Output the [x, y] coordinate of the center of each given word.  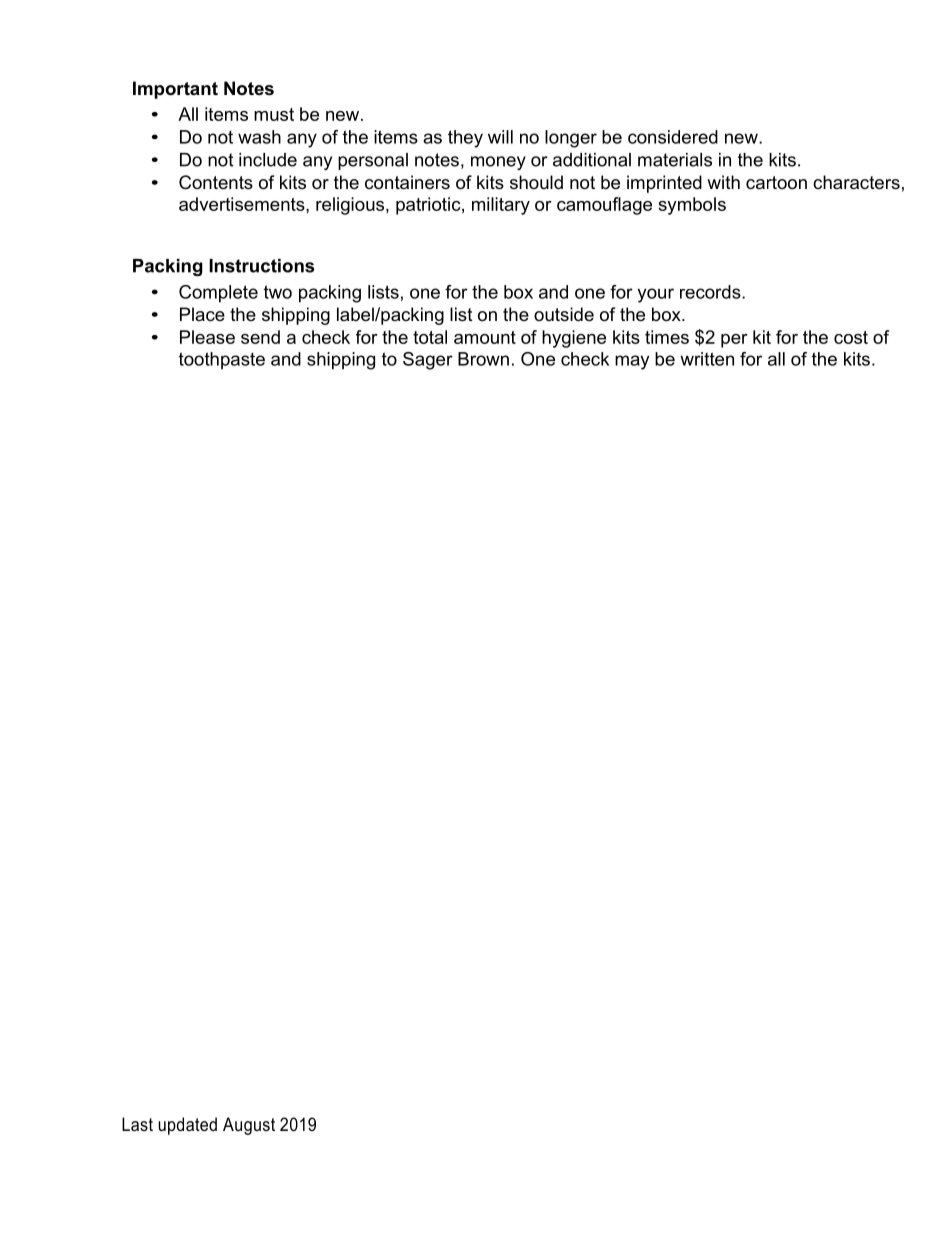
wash [259, 137]
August [249, 1126]
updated [187, 1126]
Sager [428, 361]
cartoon [776, 183]
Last [137, 1124]
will [500, 137]
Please [207, 337]
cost [851, 337]
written [707, 359]
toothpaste [222, 361]
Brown [483, 359]
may [632, 362]
